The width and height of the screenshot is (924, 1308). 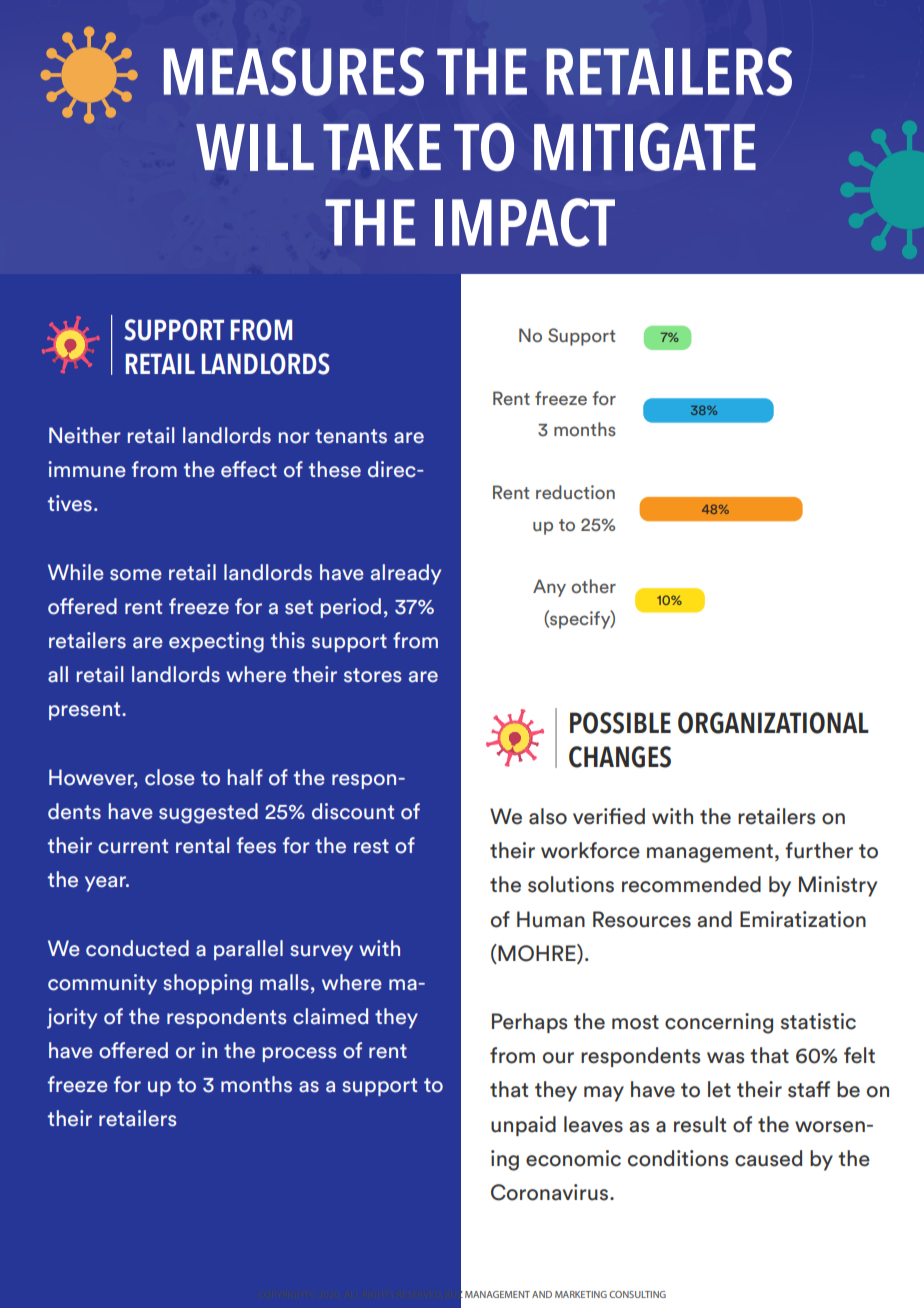 I want to click on ORGANIZATIONAL, so click(x=773, y=723).
